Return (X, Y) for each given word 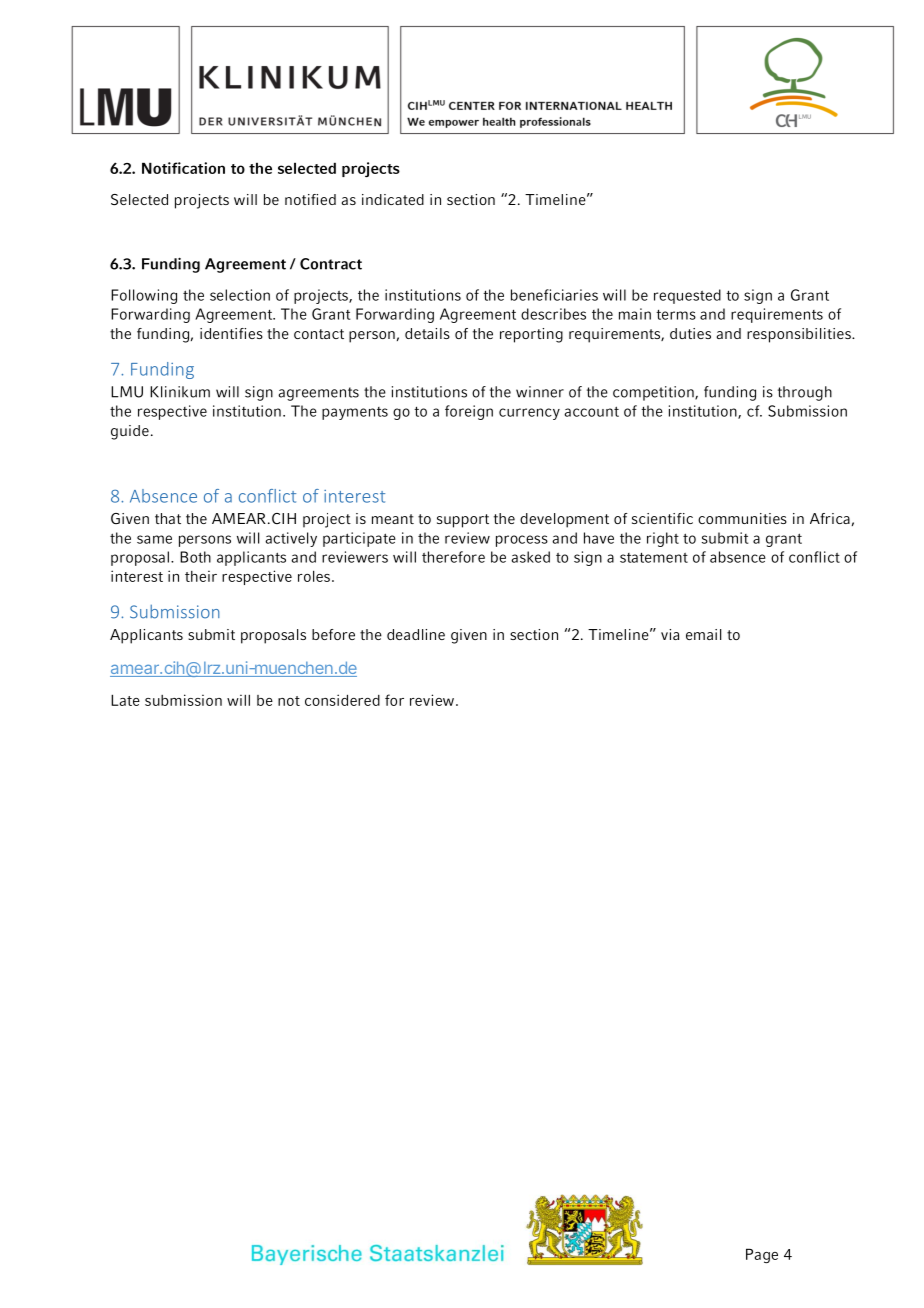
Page (762, 1255)
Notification (183, 168)
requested (687, 296)
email (703, 634)
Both (195, 557)
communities (742, 518)
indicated (393, 199)
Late (125, 700)
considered (342, 700)
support (463, 521)
